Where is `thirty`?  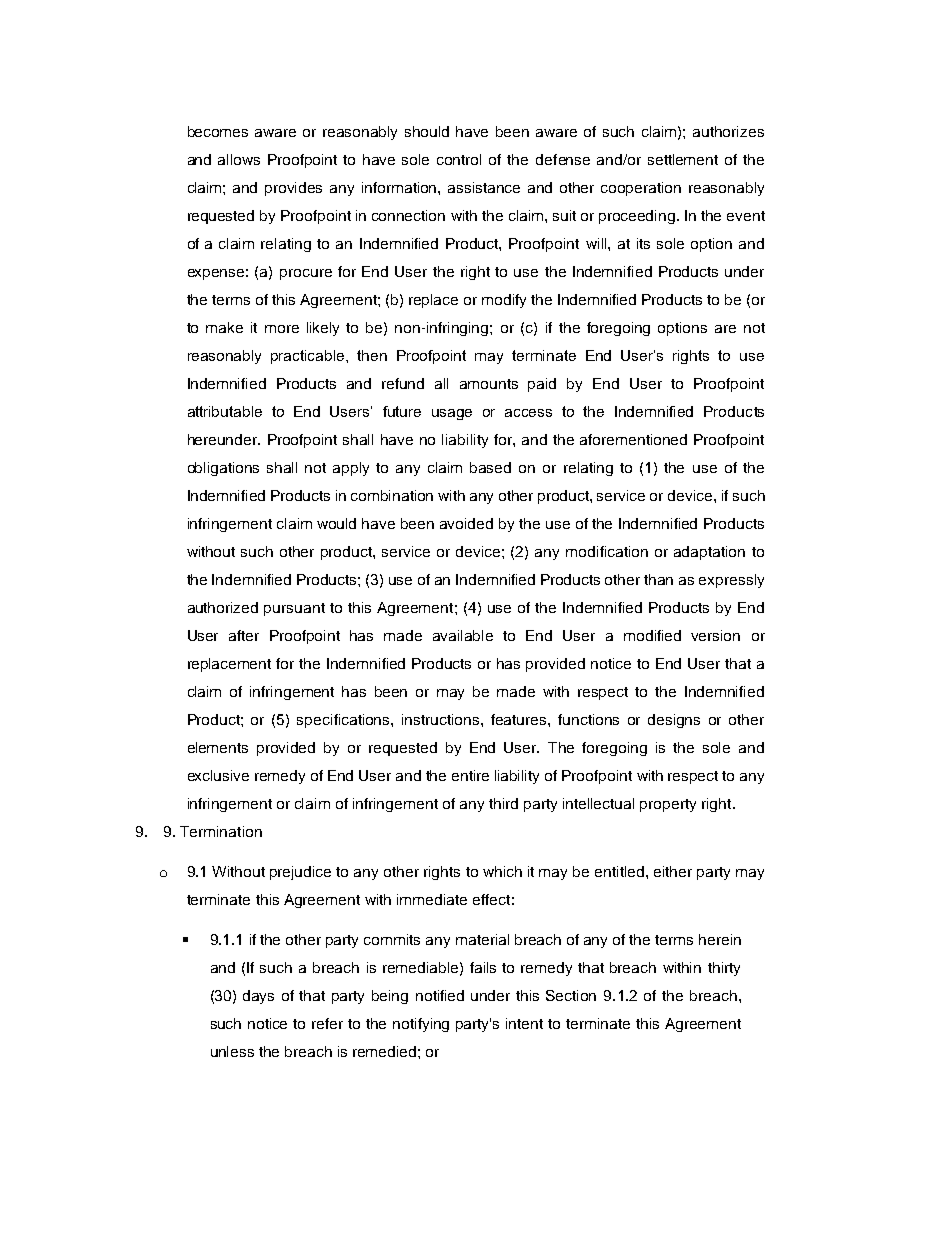
thirty is located at coordinates (724, 969).
